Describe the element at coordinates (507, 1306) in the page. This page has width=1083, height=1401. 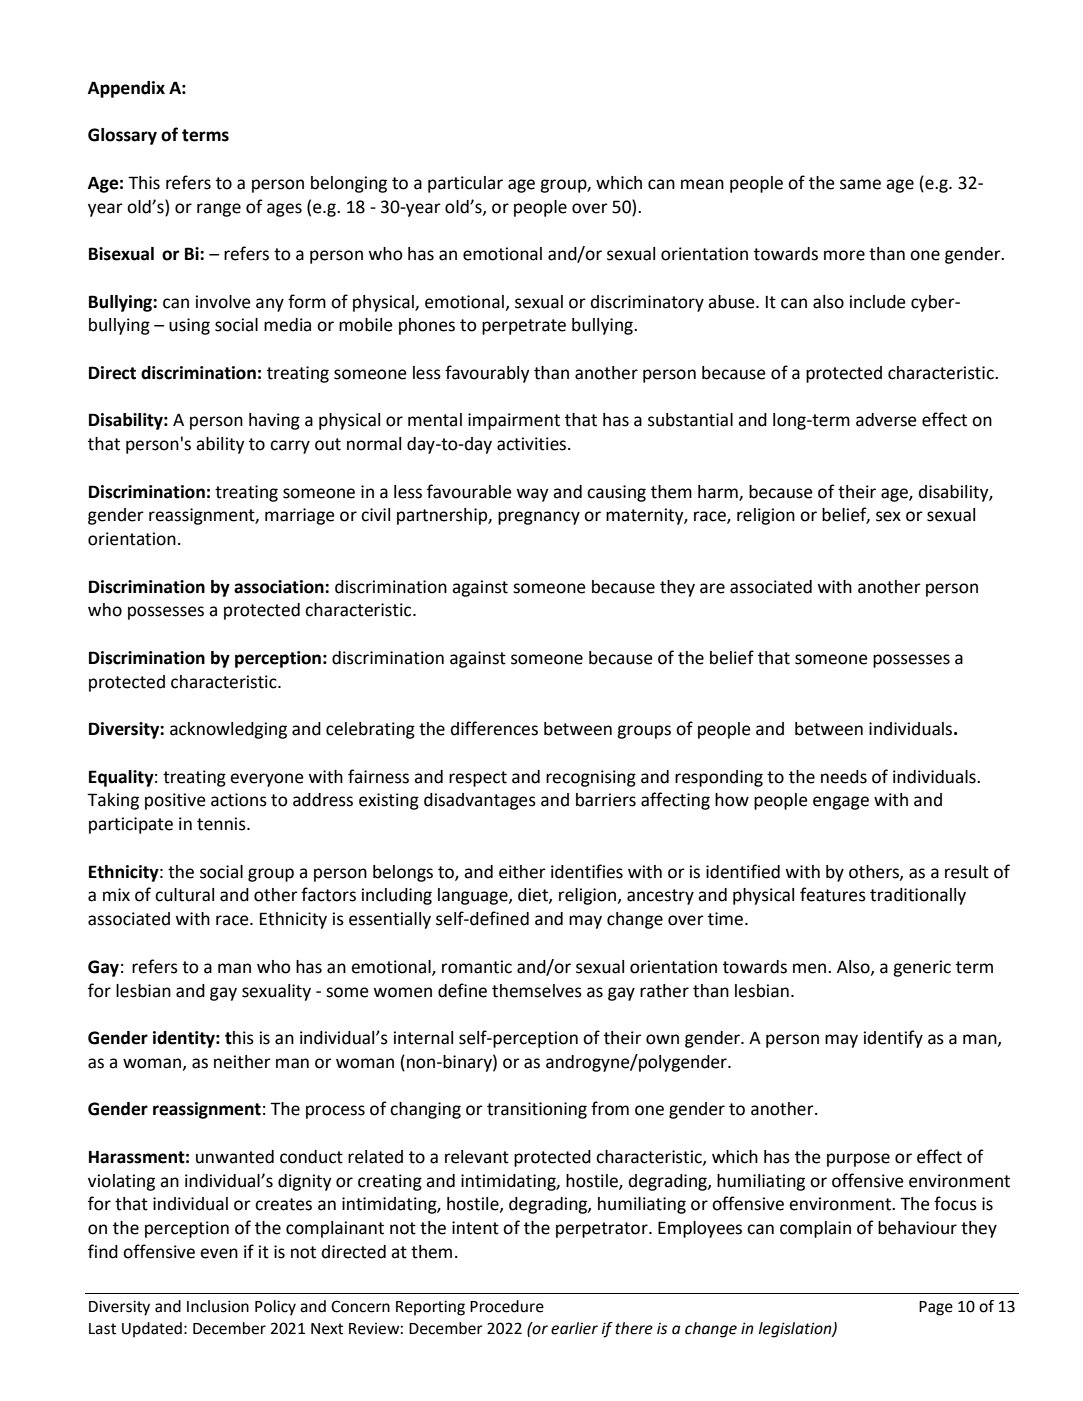
I see `Procedure` at that location.
